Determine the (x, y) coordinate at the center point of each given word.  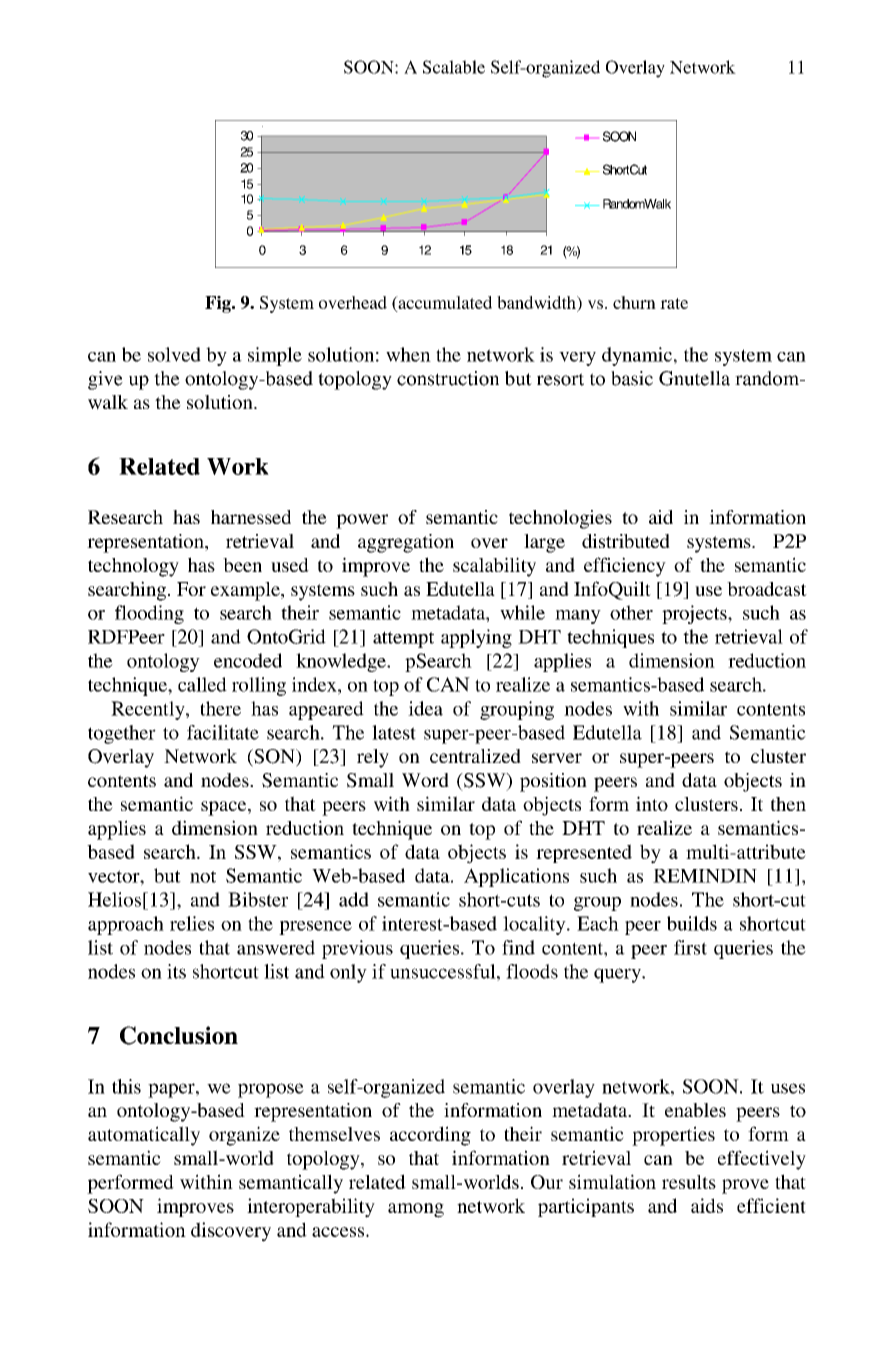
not (203, 877)
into (652, 803)
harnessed (251, 517)
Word (425, 780)
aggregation (406, 543)
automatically (144, 1136)
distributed (626, 541)
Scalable (454, 67)
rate (674, 303)
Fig (219, 304)
